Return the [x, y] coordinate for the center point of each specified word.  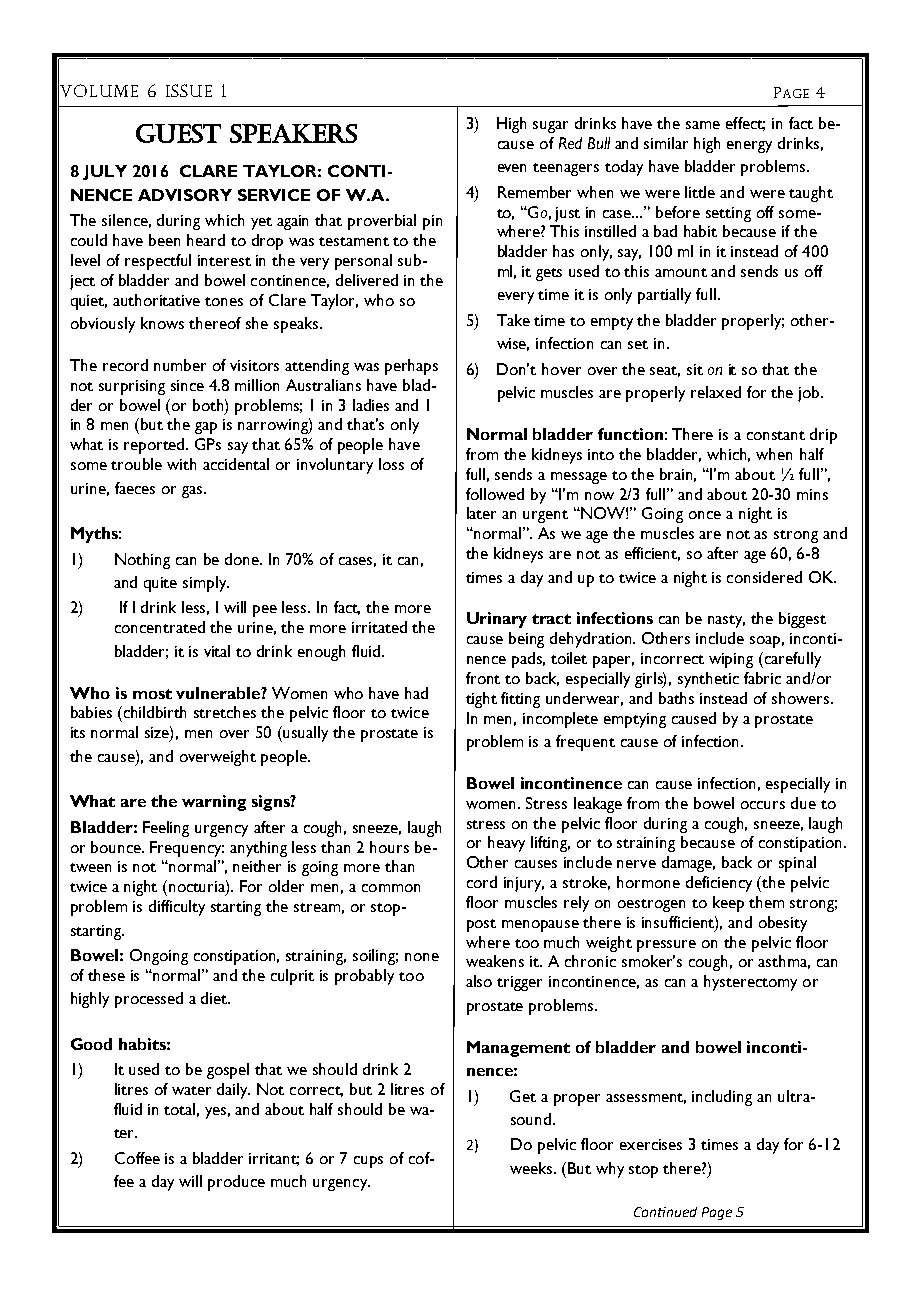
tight [481, 700]
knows [162, 323]
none [422, 957]
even [512, 168]
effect [745, 124]
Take [513, 320]
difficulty [177, 908]
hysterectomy [750, 983]
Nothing [142, 561]
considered [764, 577]
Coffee [137, 1158]
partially [664, 296]
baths [676, 698]
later [481, 513]
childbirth [155, 712]
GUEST [178, 133]
